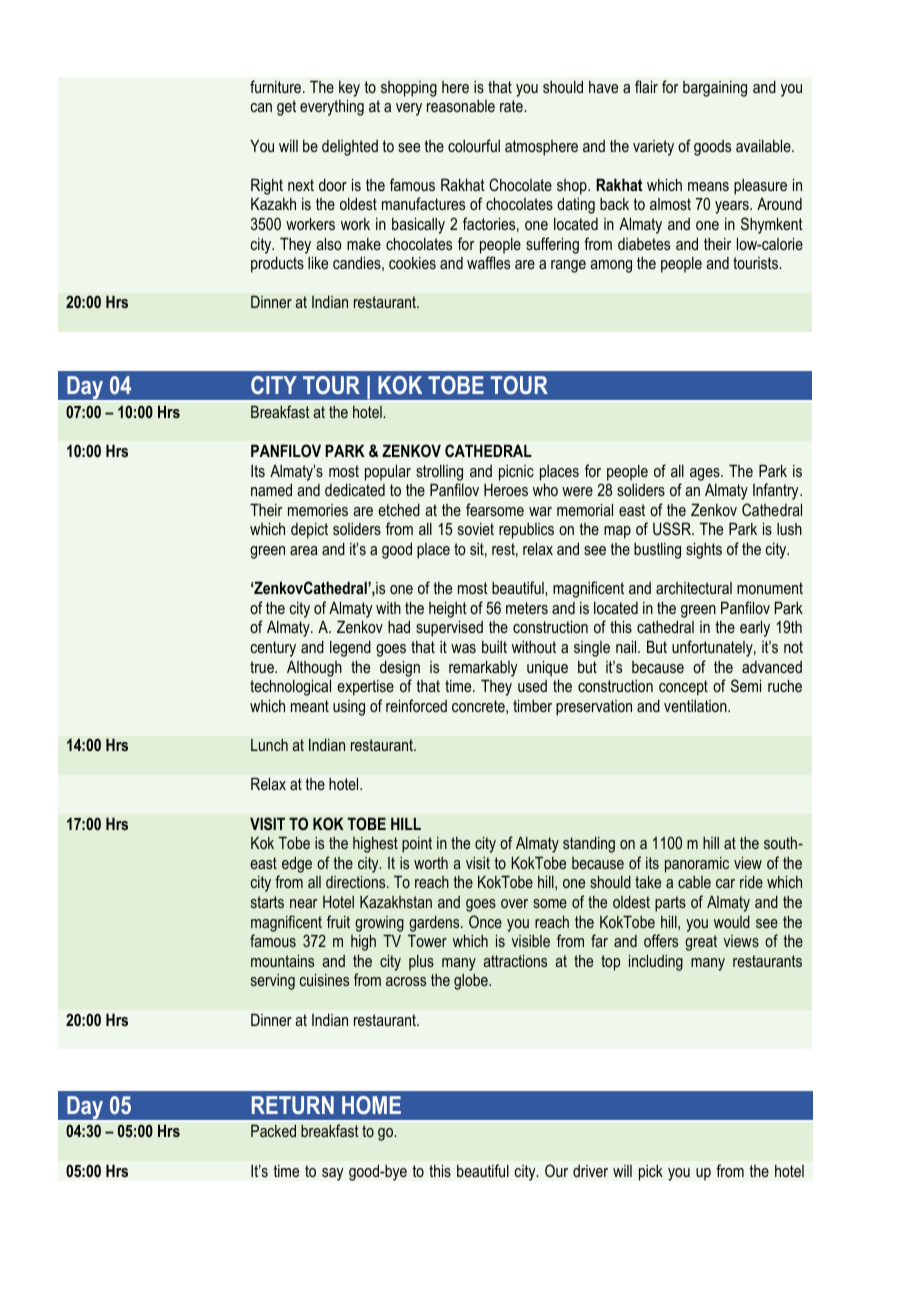  Describe the element at coordinates (589, 844) in the document. I see `standing` at that location.
